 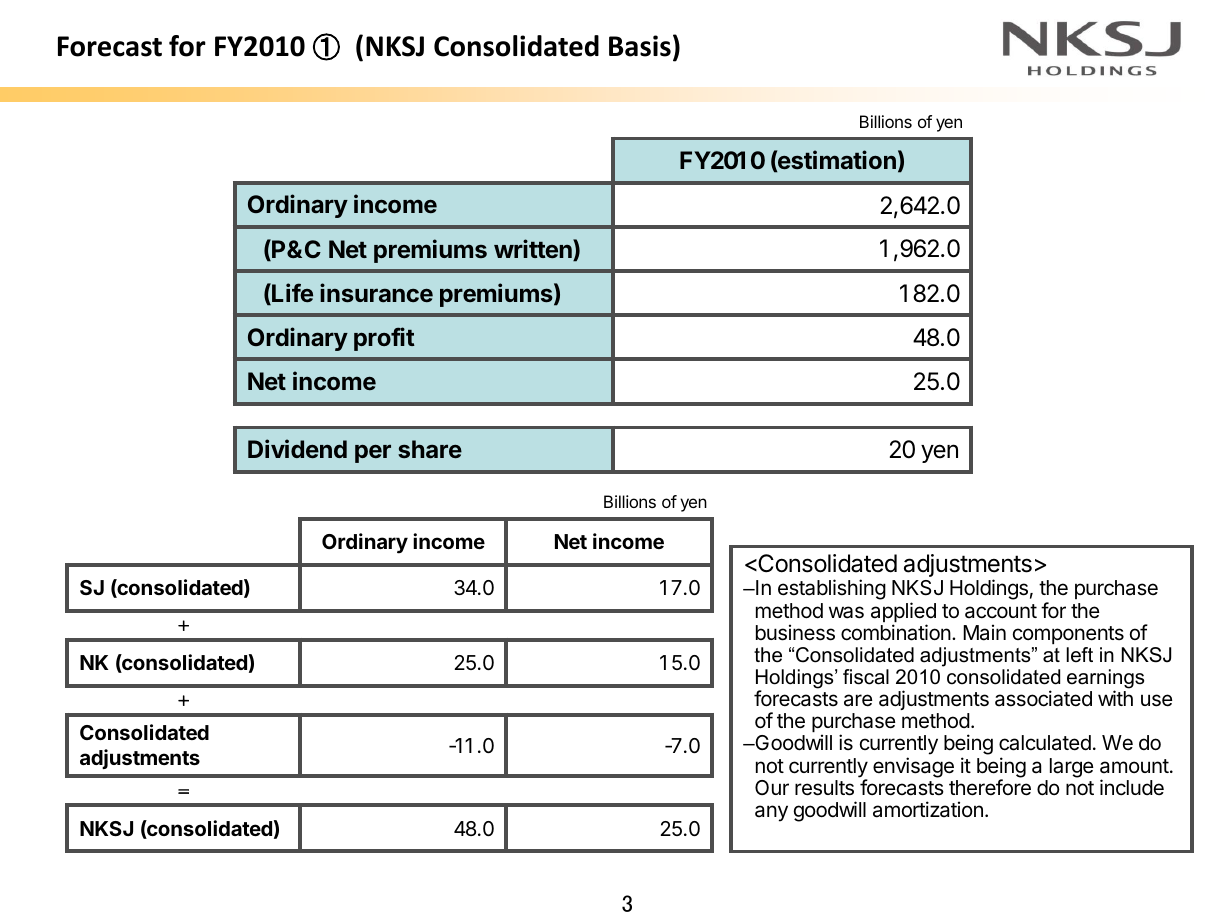 I want to click on per, so click(x=373, y=454).
